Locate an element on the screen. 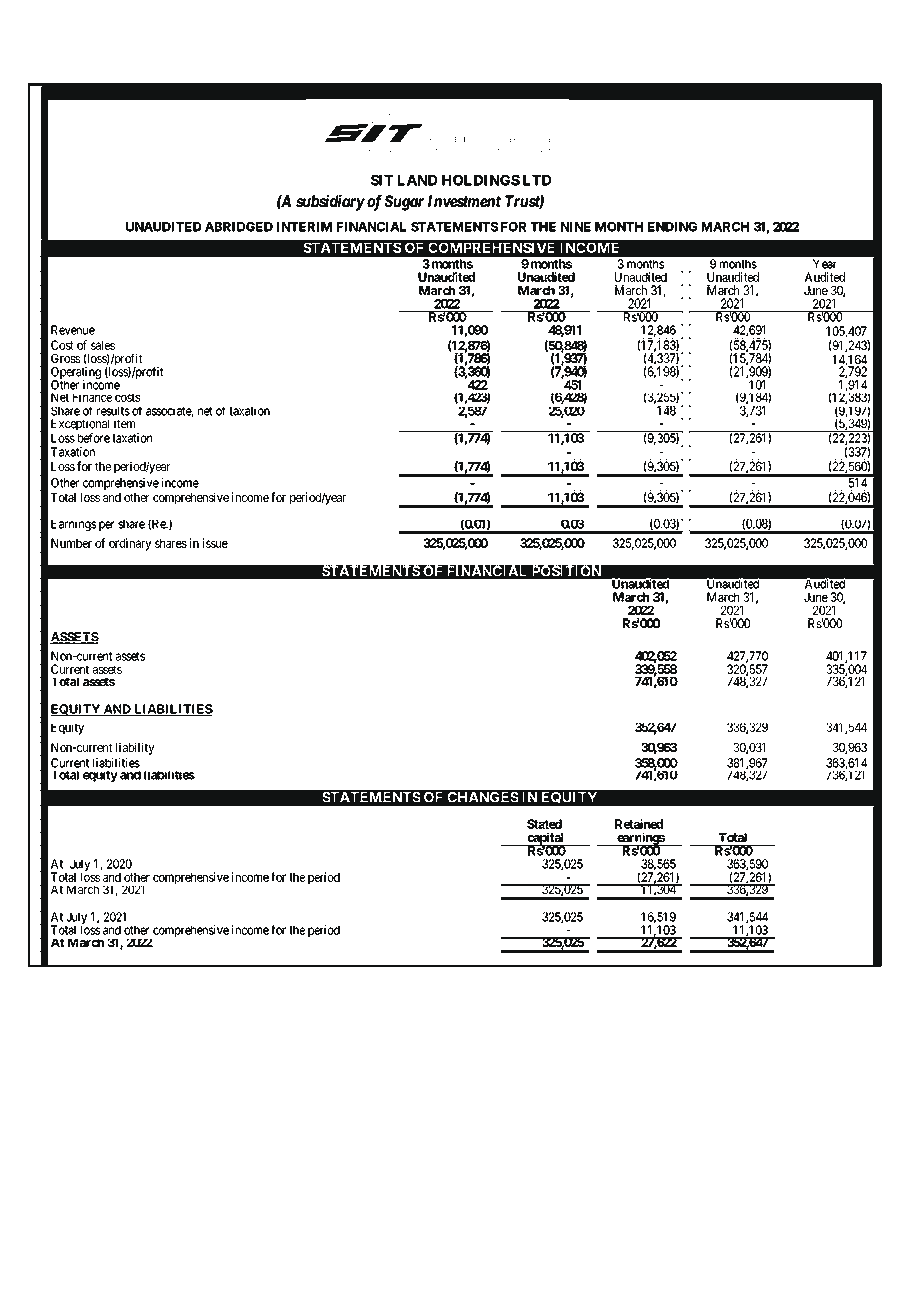 The image size is (924, 1308). ENDING is located at coordinates (672, 227).
